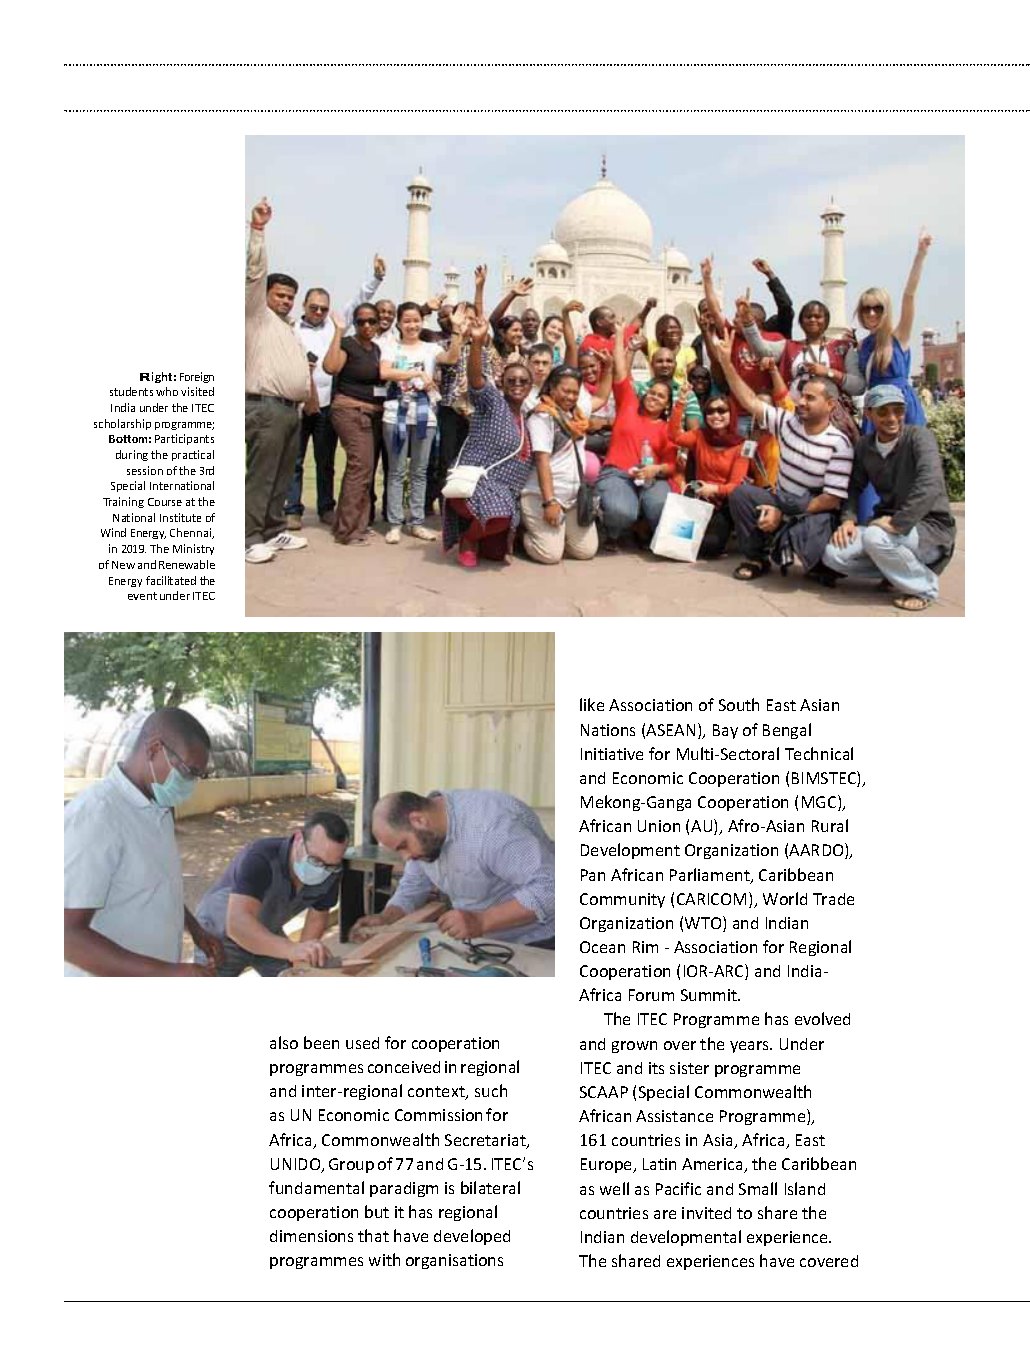 This document has height=1366, width=1030. I want to click on developed, so click(472, 1237).
